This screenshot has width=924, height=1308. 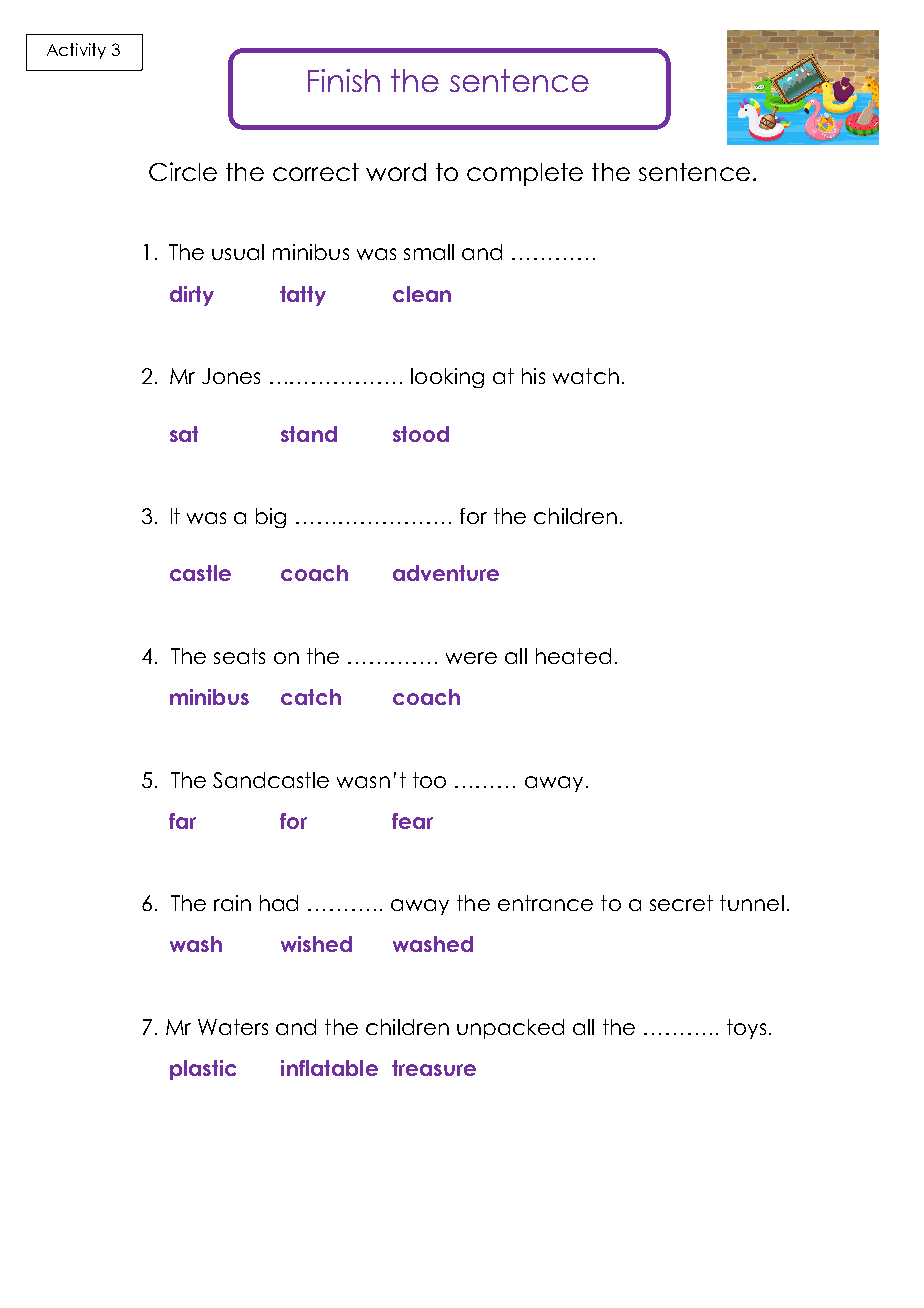 I want to click on Finish, so click(x=344, y=80).
